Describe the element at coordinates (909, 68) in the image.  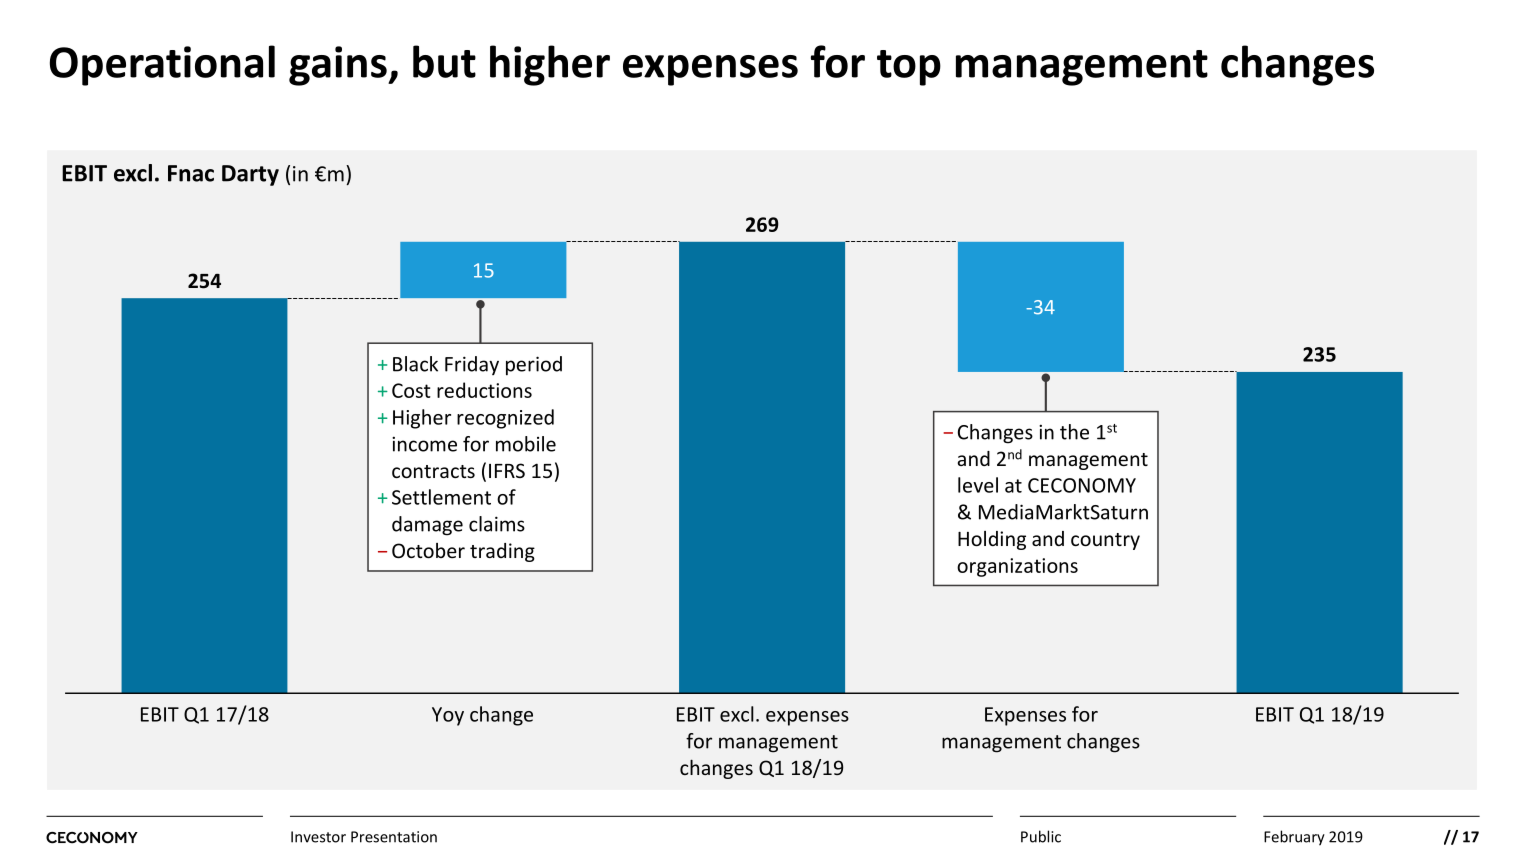
I see `top` at that location.
